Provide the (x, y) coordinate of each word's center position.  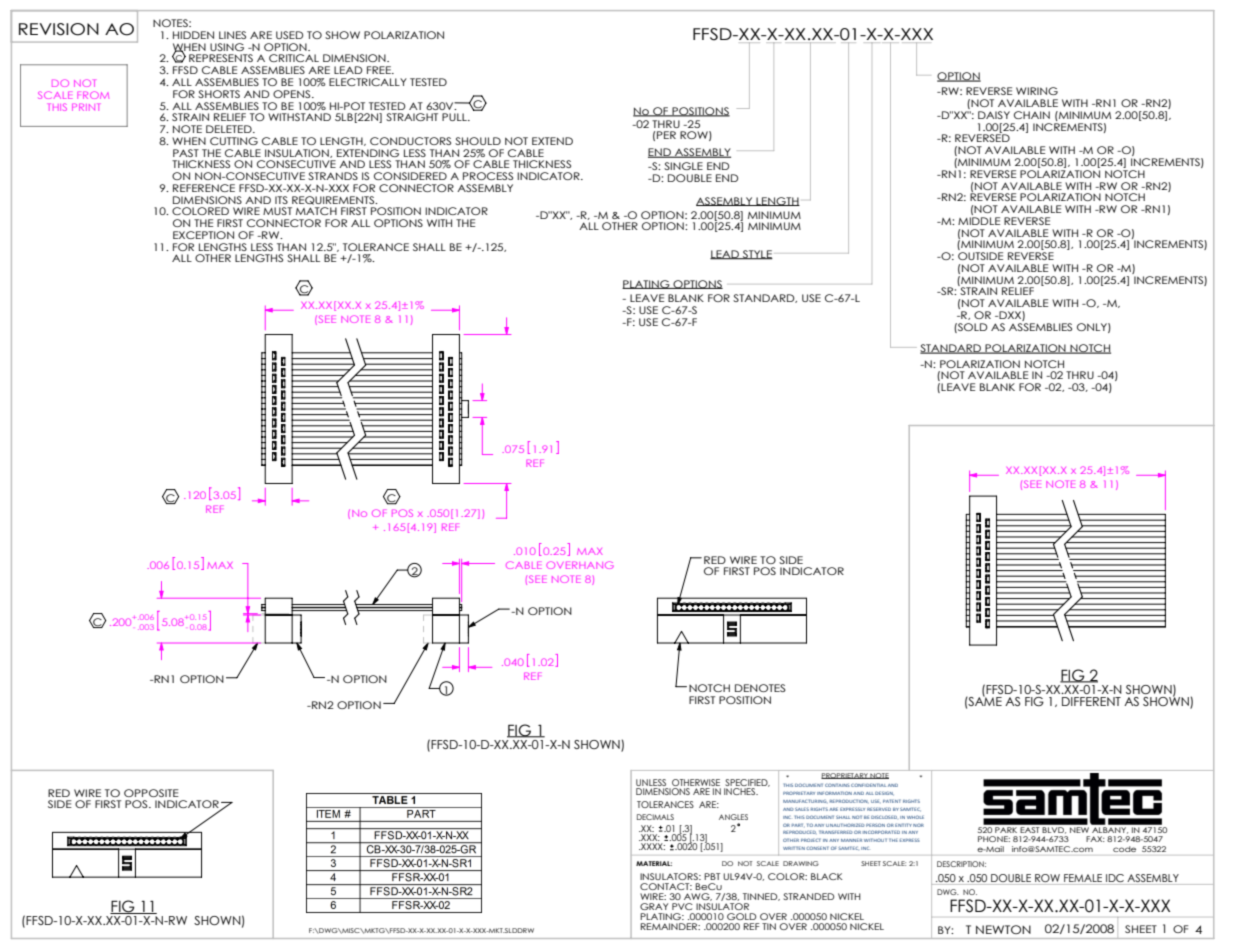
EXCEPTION (203, 235)
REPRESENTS (221, 58)
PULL (455, 117)
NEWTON (1003, 929)
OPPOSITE (151, 793)
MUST (277, 211)
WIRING (1037, 91)
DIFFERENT (1091, 701)
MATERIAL (654, 863)
